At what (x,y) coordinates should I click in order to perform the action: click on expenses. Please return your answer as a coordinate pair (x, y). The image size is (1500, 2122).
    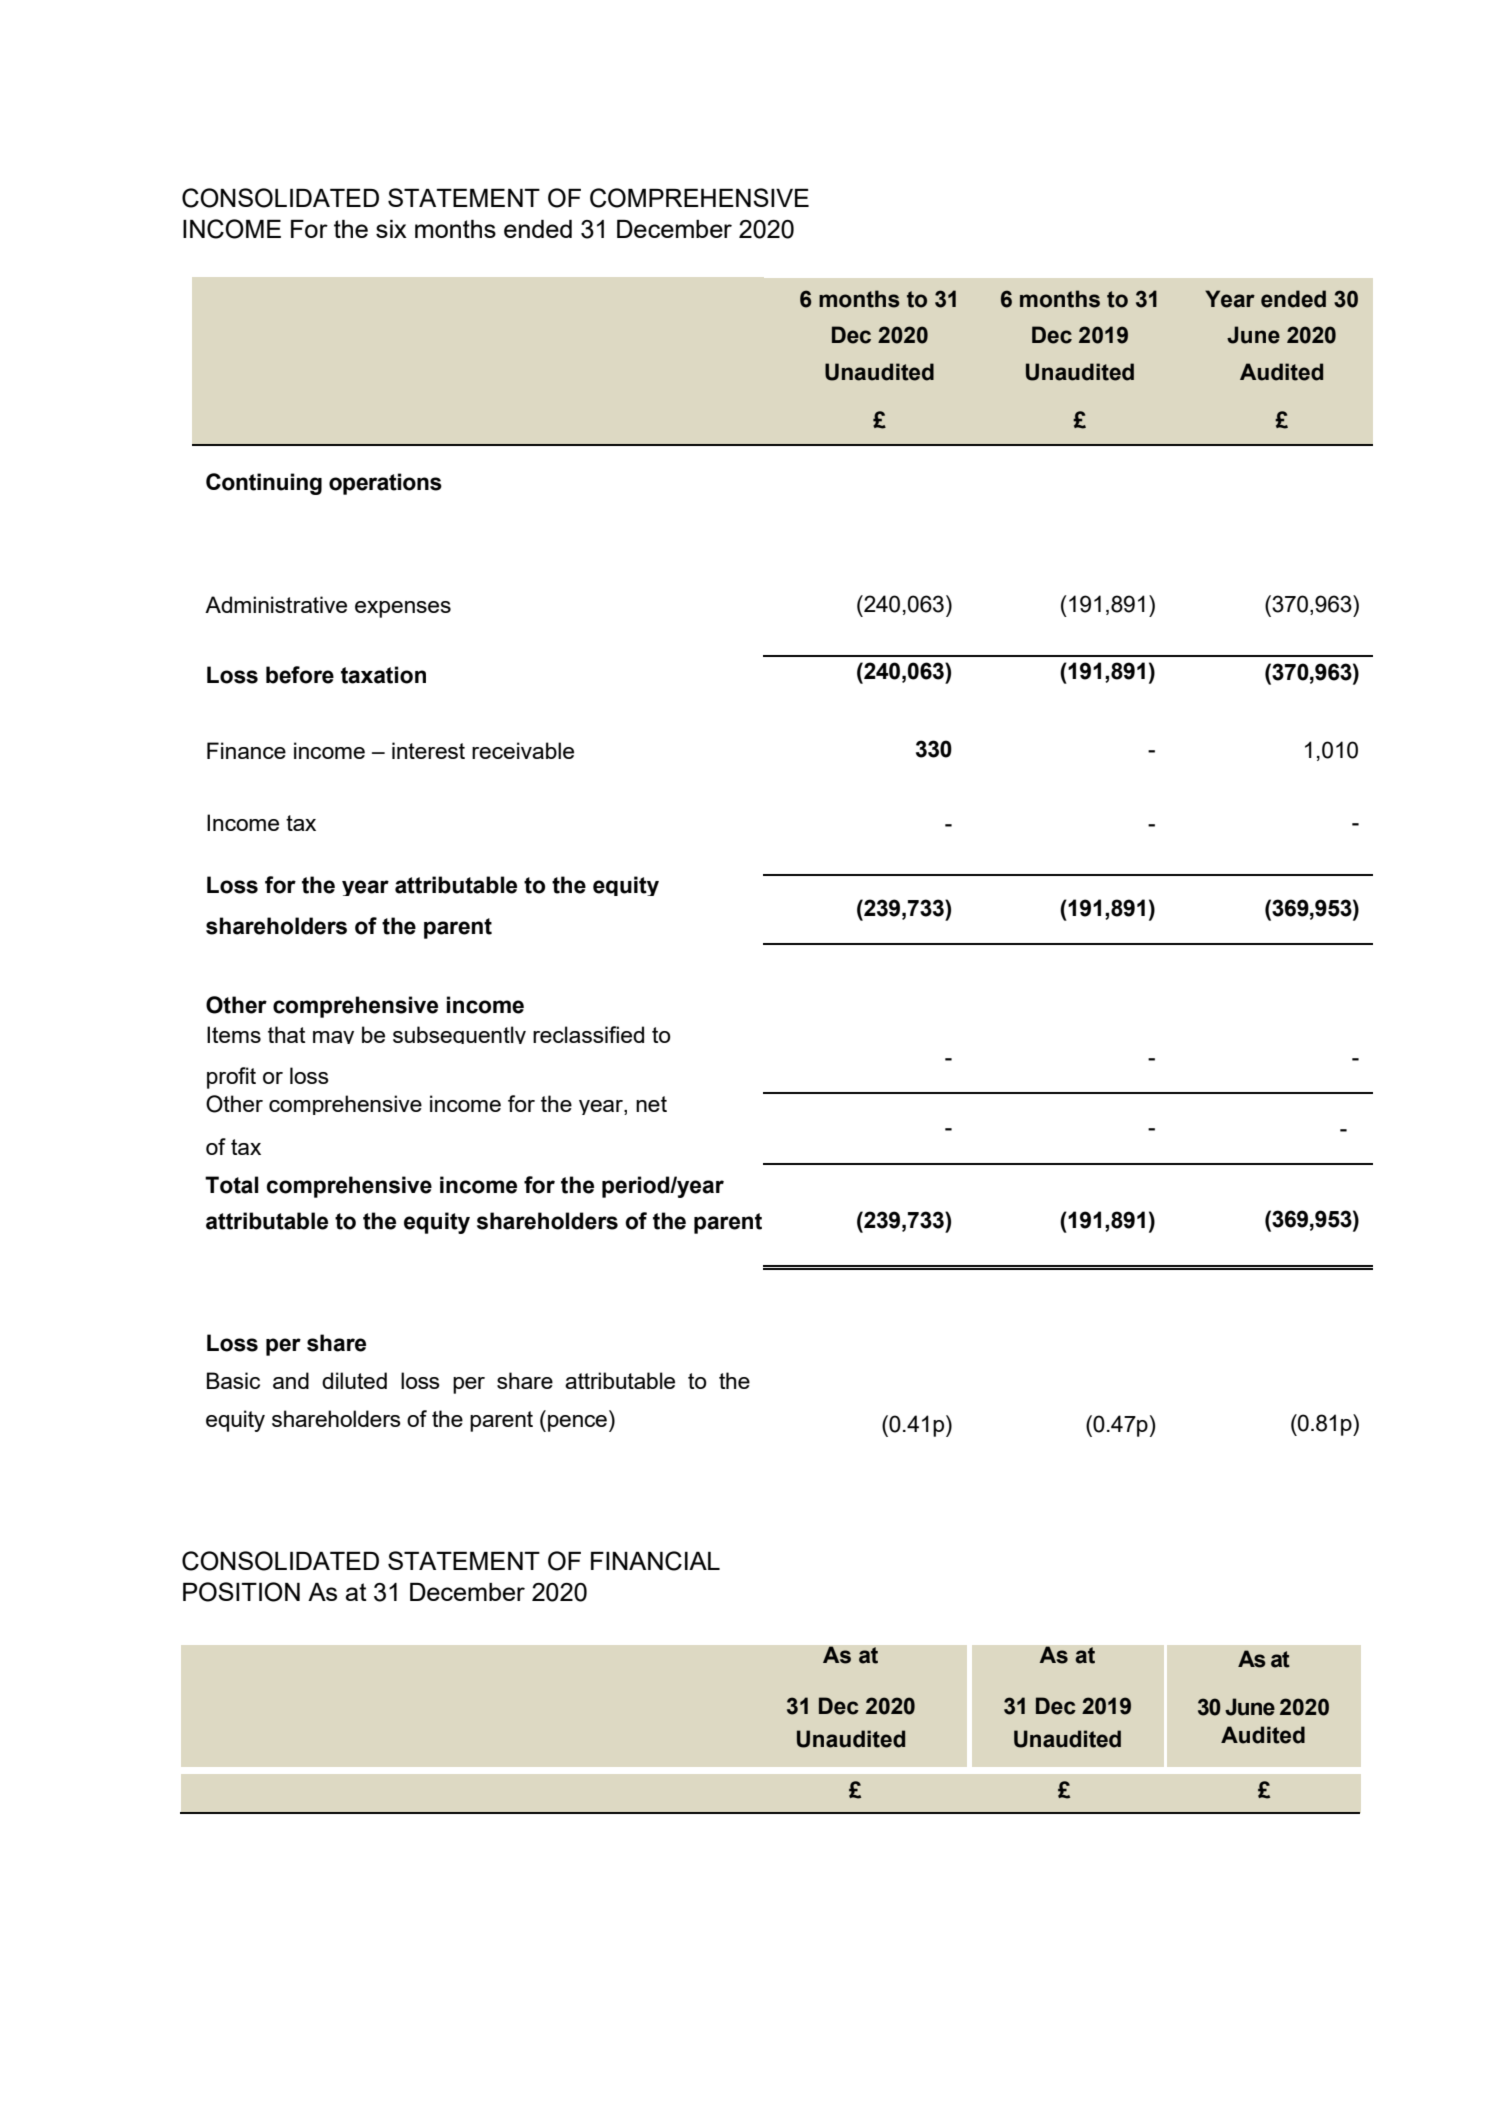
    Looking at the image, I should click on (403, 609).
